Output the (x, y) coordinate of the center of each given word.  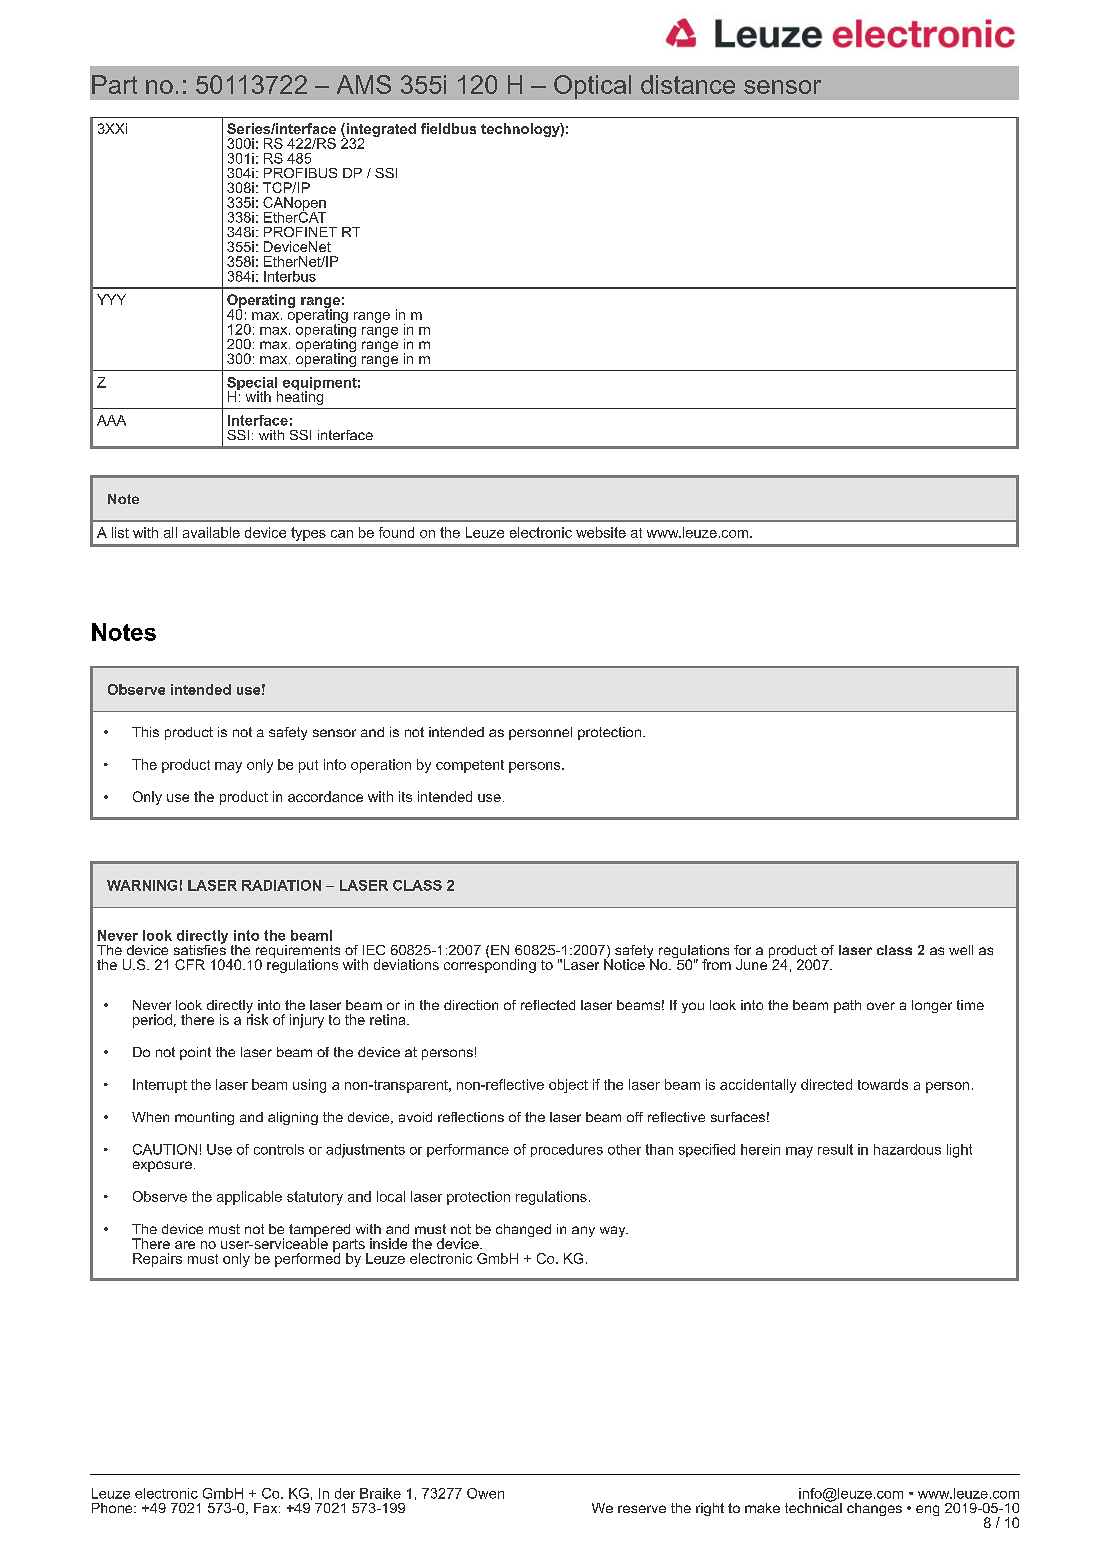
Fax (267, 1508)
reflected (548, 1005)
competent (470, 766)
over (881, 1006)
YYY (111, 299)
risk (257, 1018)
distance (688, 84)
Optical (592, 87)
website (601, 532)
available (211, 532)
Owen (485, 1493)
